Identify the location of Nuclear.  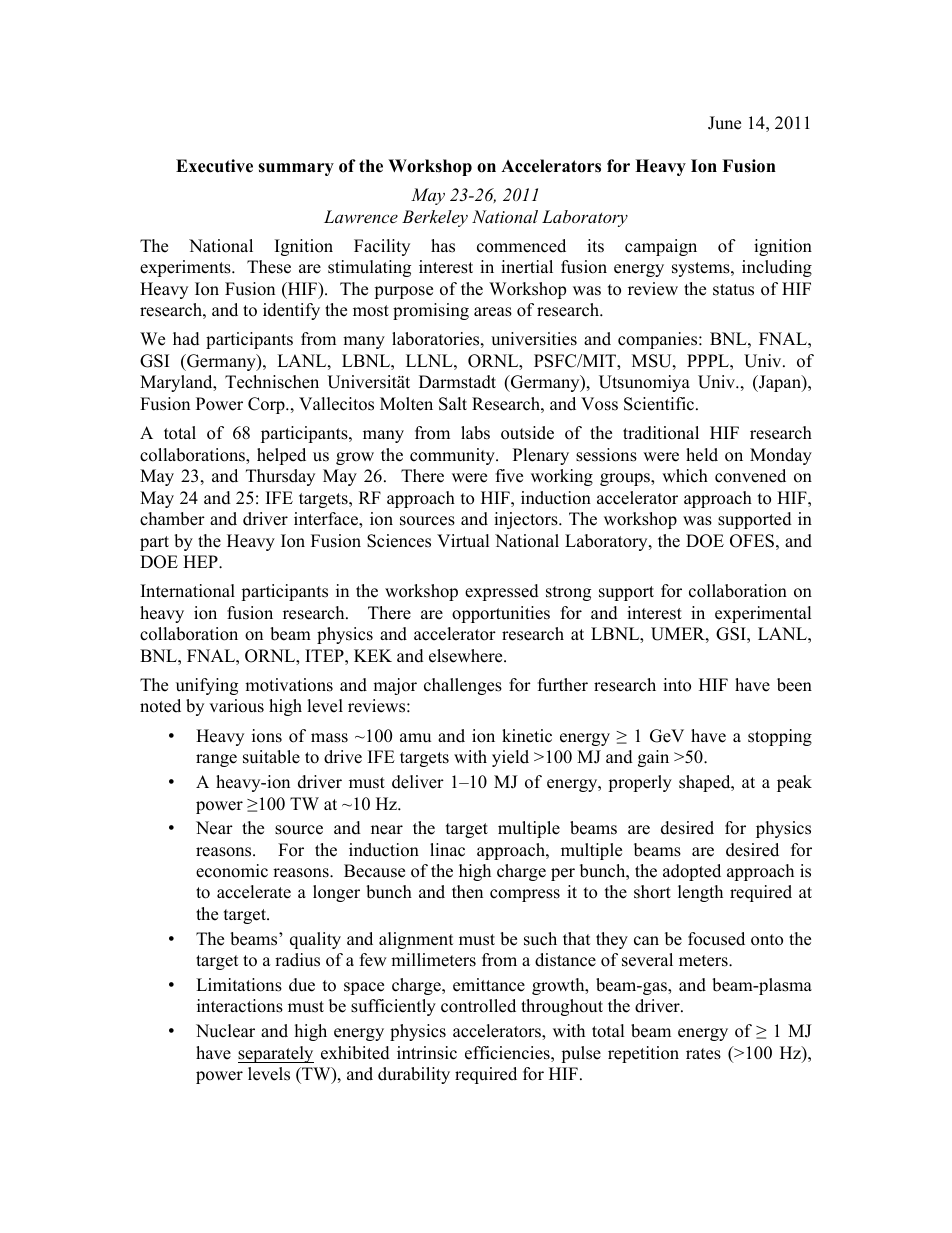
(225, 1031).
